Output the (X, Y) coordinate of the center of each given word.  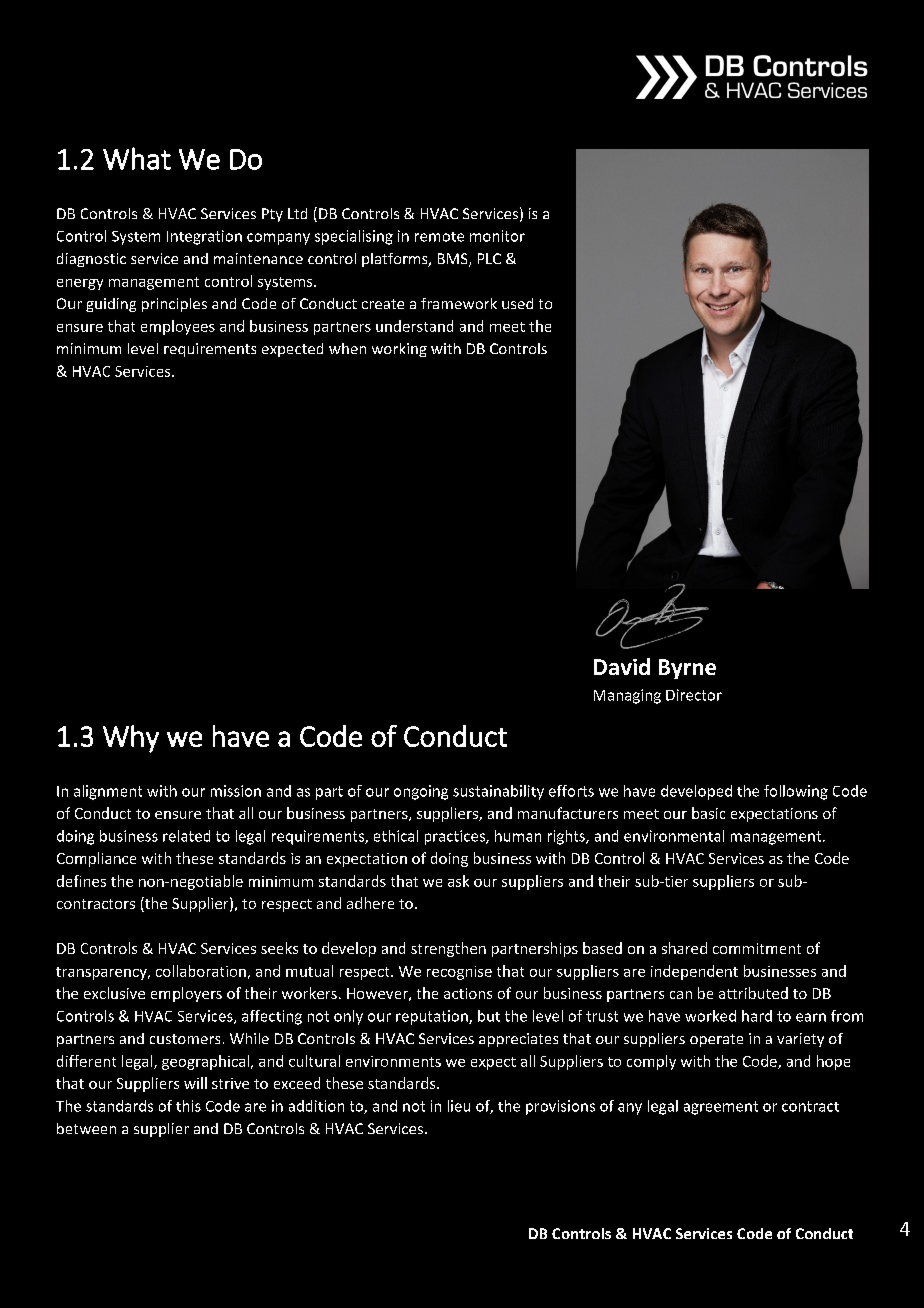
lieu (459, 1106)
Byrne (687, 669)
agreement (721, 1108)
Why (131, 739)
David (622, 666)
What (137, 158)
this (188, 1106)
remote (439, 237)
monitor (497, 236)
